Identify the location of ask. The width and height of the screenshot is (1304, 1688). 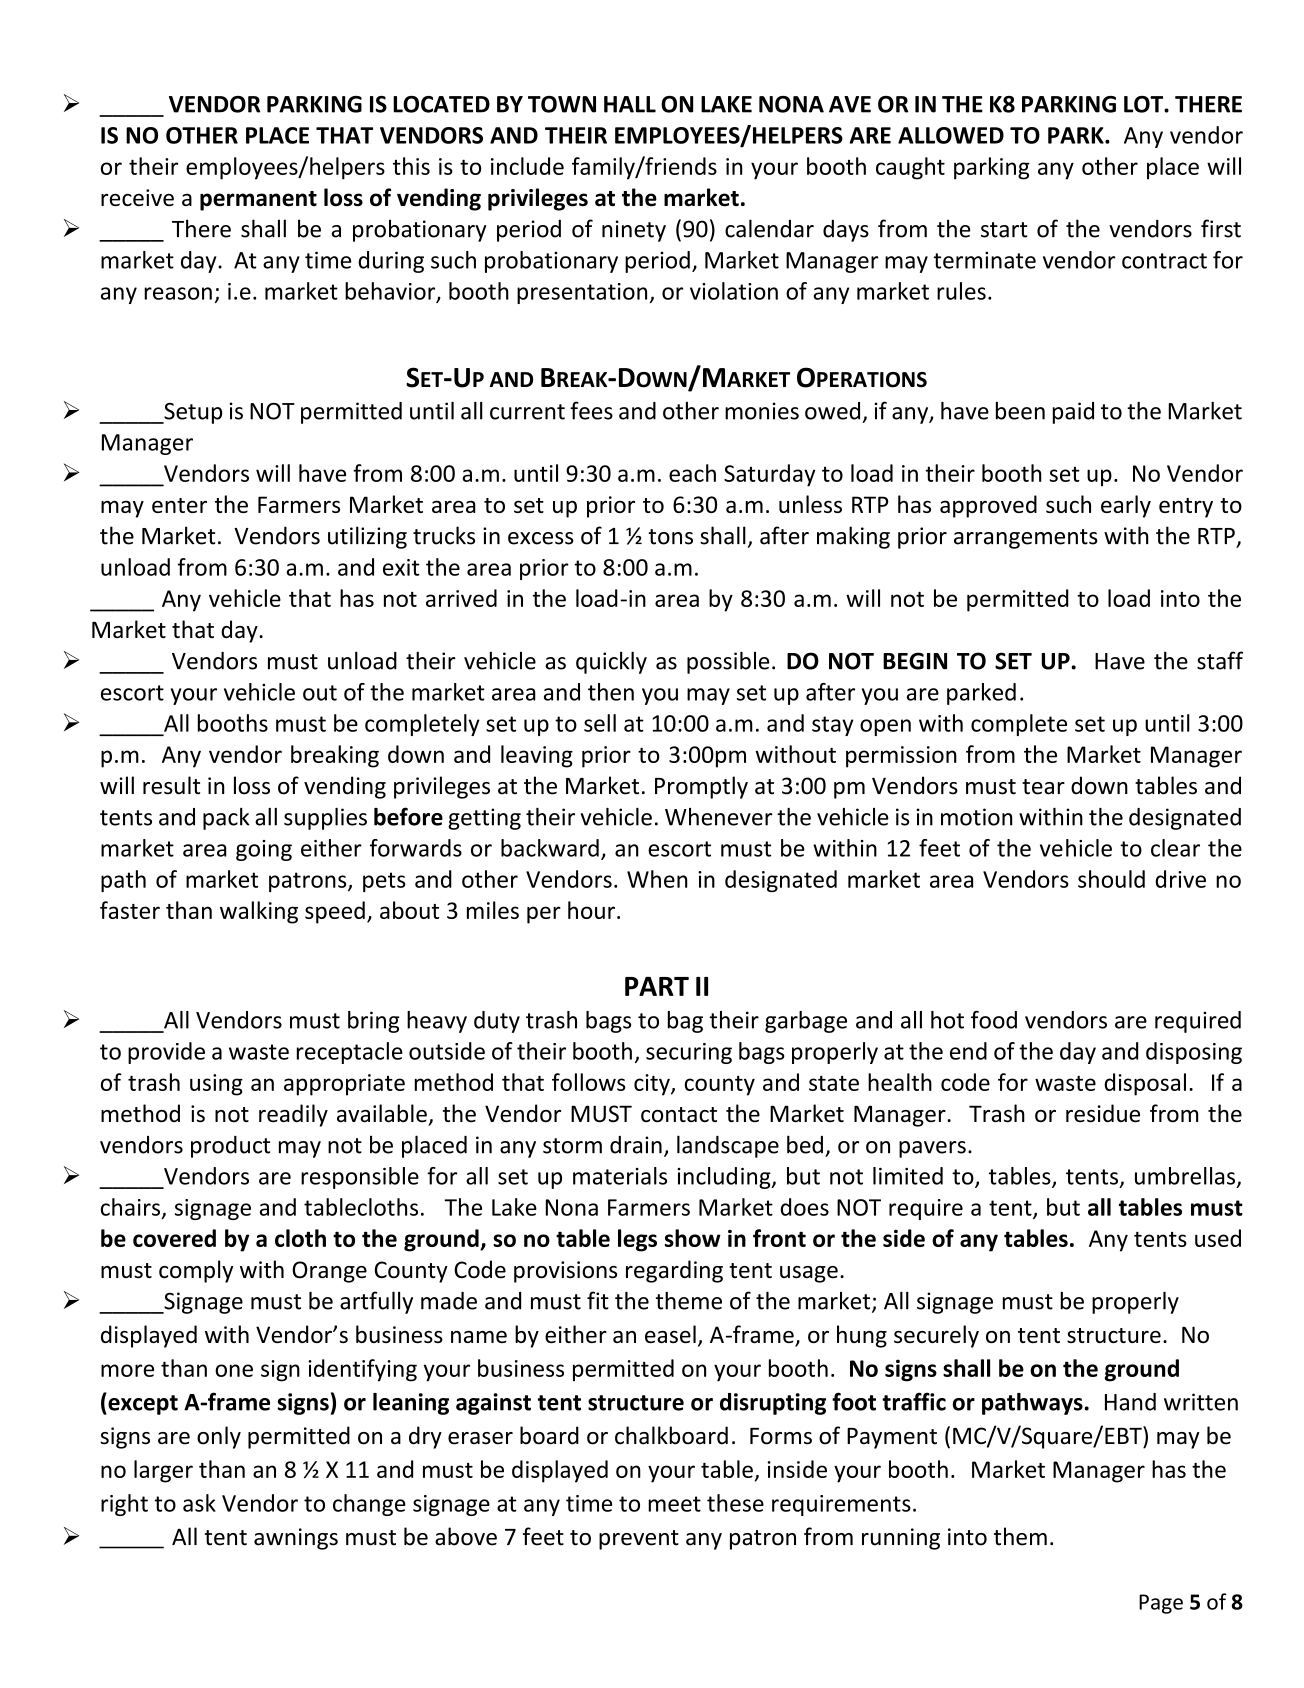
(199, 1503).
